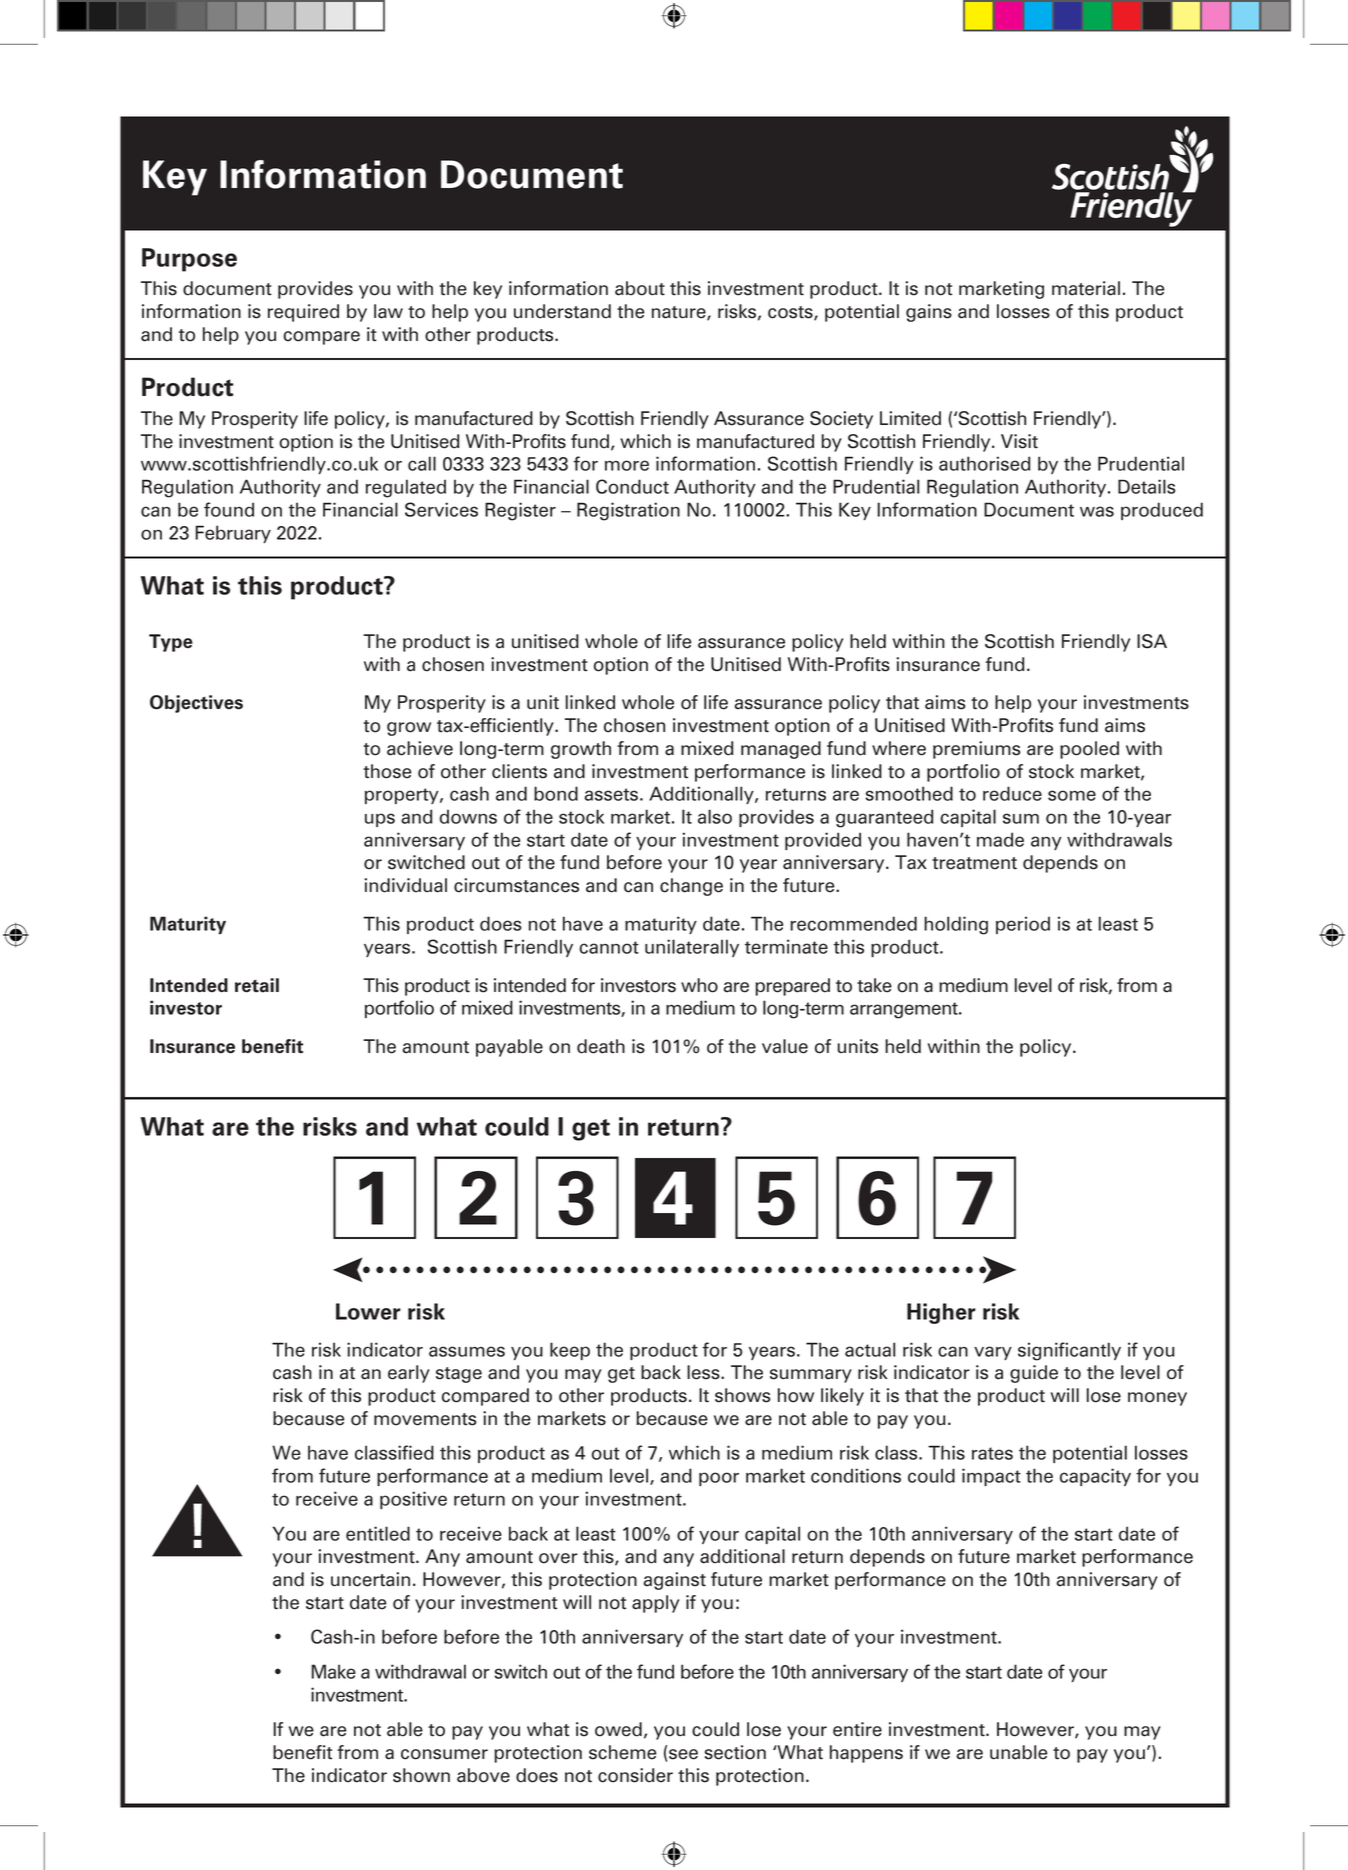  What do you see at coordinates (683, 1754) in the image?
I see `see` at bounding box center [683, 1754].
